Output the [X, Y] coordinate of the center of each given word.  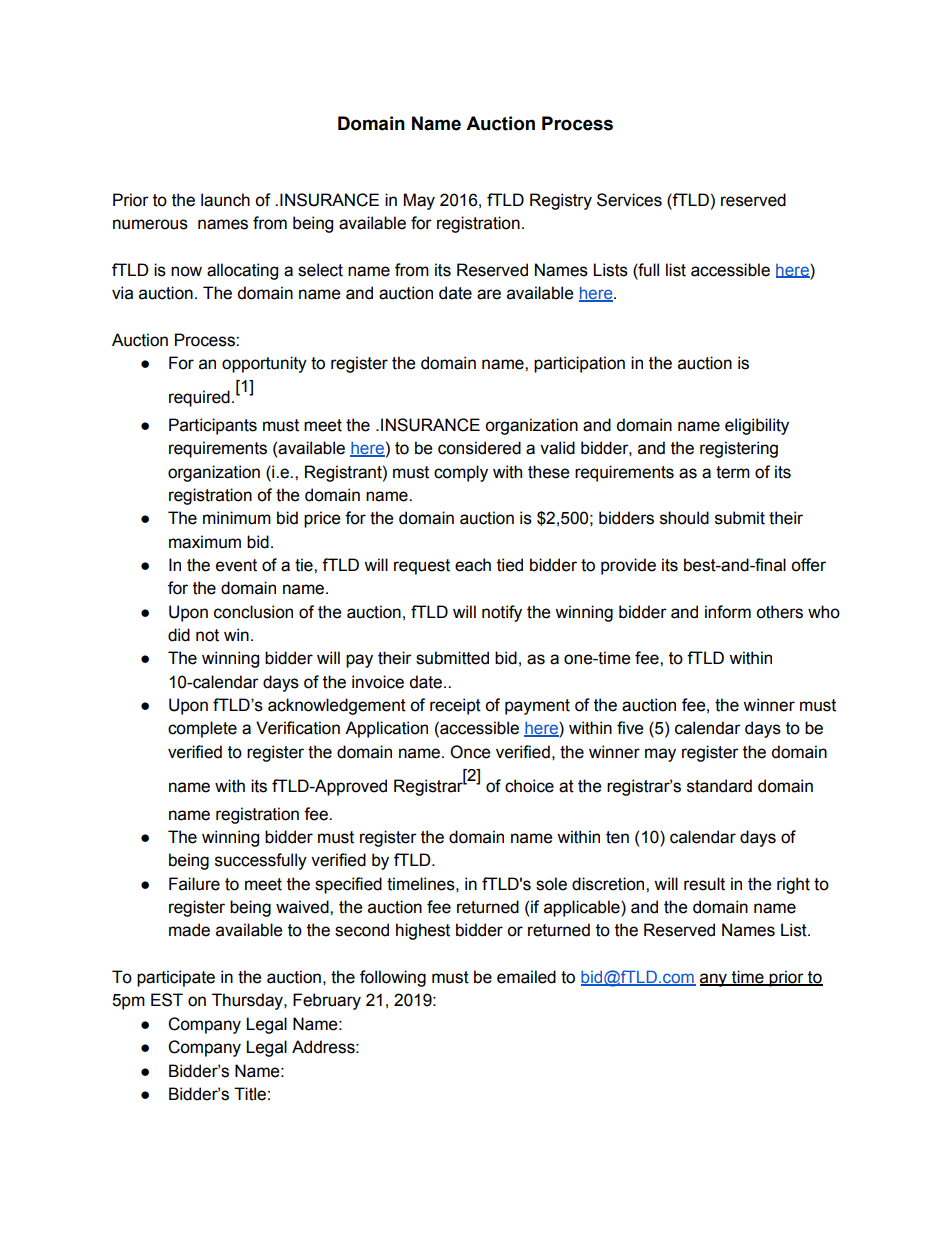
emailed [526, 977]
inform [728, 612]
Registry [561, 201]
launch [225, 200]
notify [502, 613]
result [704, 884]
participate [176, 978]
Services [629, 200]
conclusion [253, 612]
